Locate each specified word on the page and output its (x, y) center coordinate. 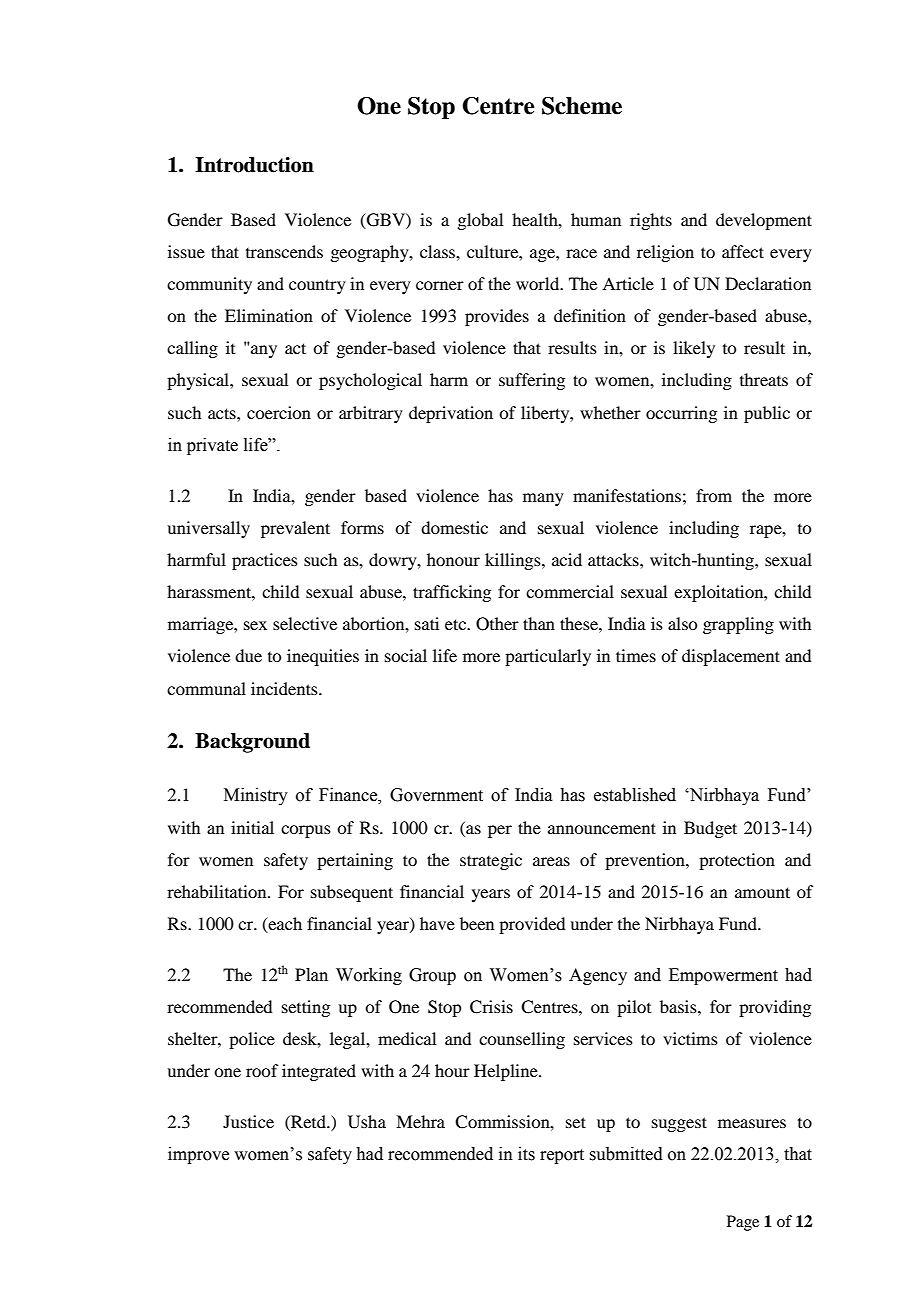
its (526, 1154)
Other (497, 624)
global (480, 221)
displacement (731, 657)
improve (198, 1155)
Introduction (254, 165)
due (248, 655)
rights (651, 221)
